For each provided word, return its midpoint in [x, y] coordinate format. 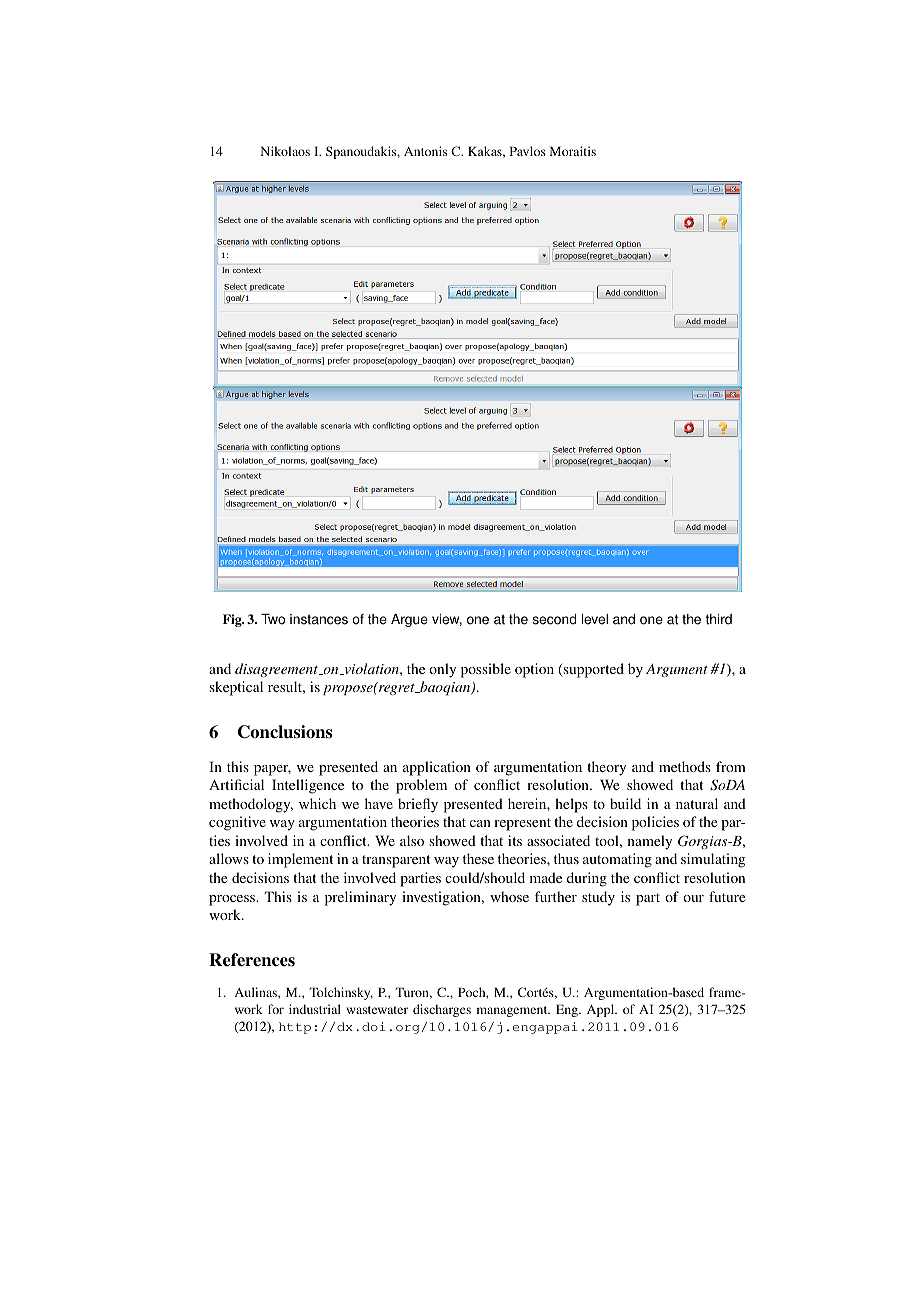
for [276, 1009]
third [719, 619]
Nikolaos [285, 151]
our [693, 898]
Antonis [425, 151]
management [513, 1011]
